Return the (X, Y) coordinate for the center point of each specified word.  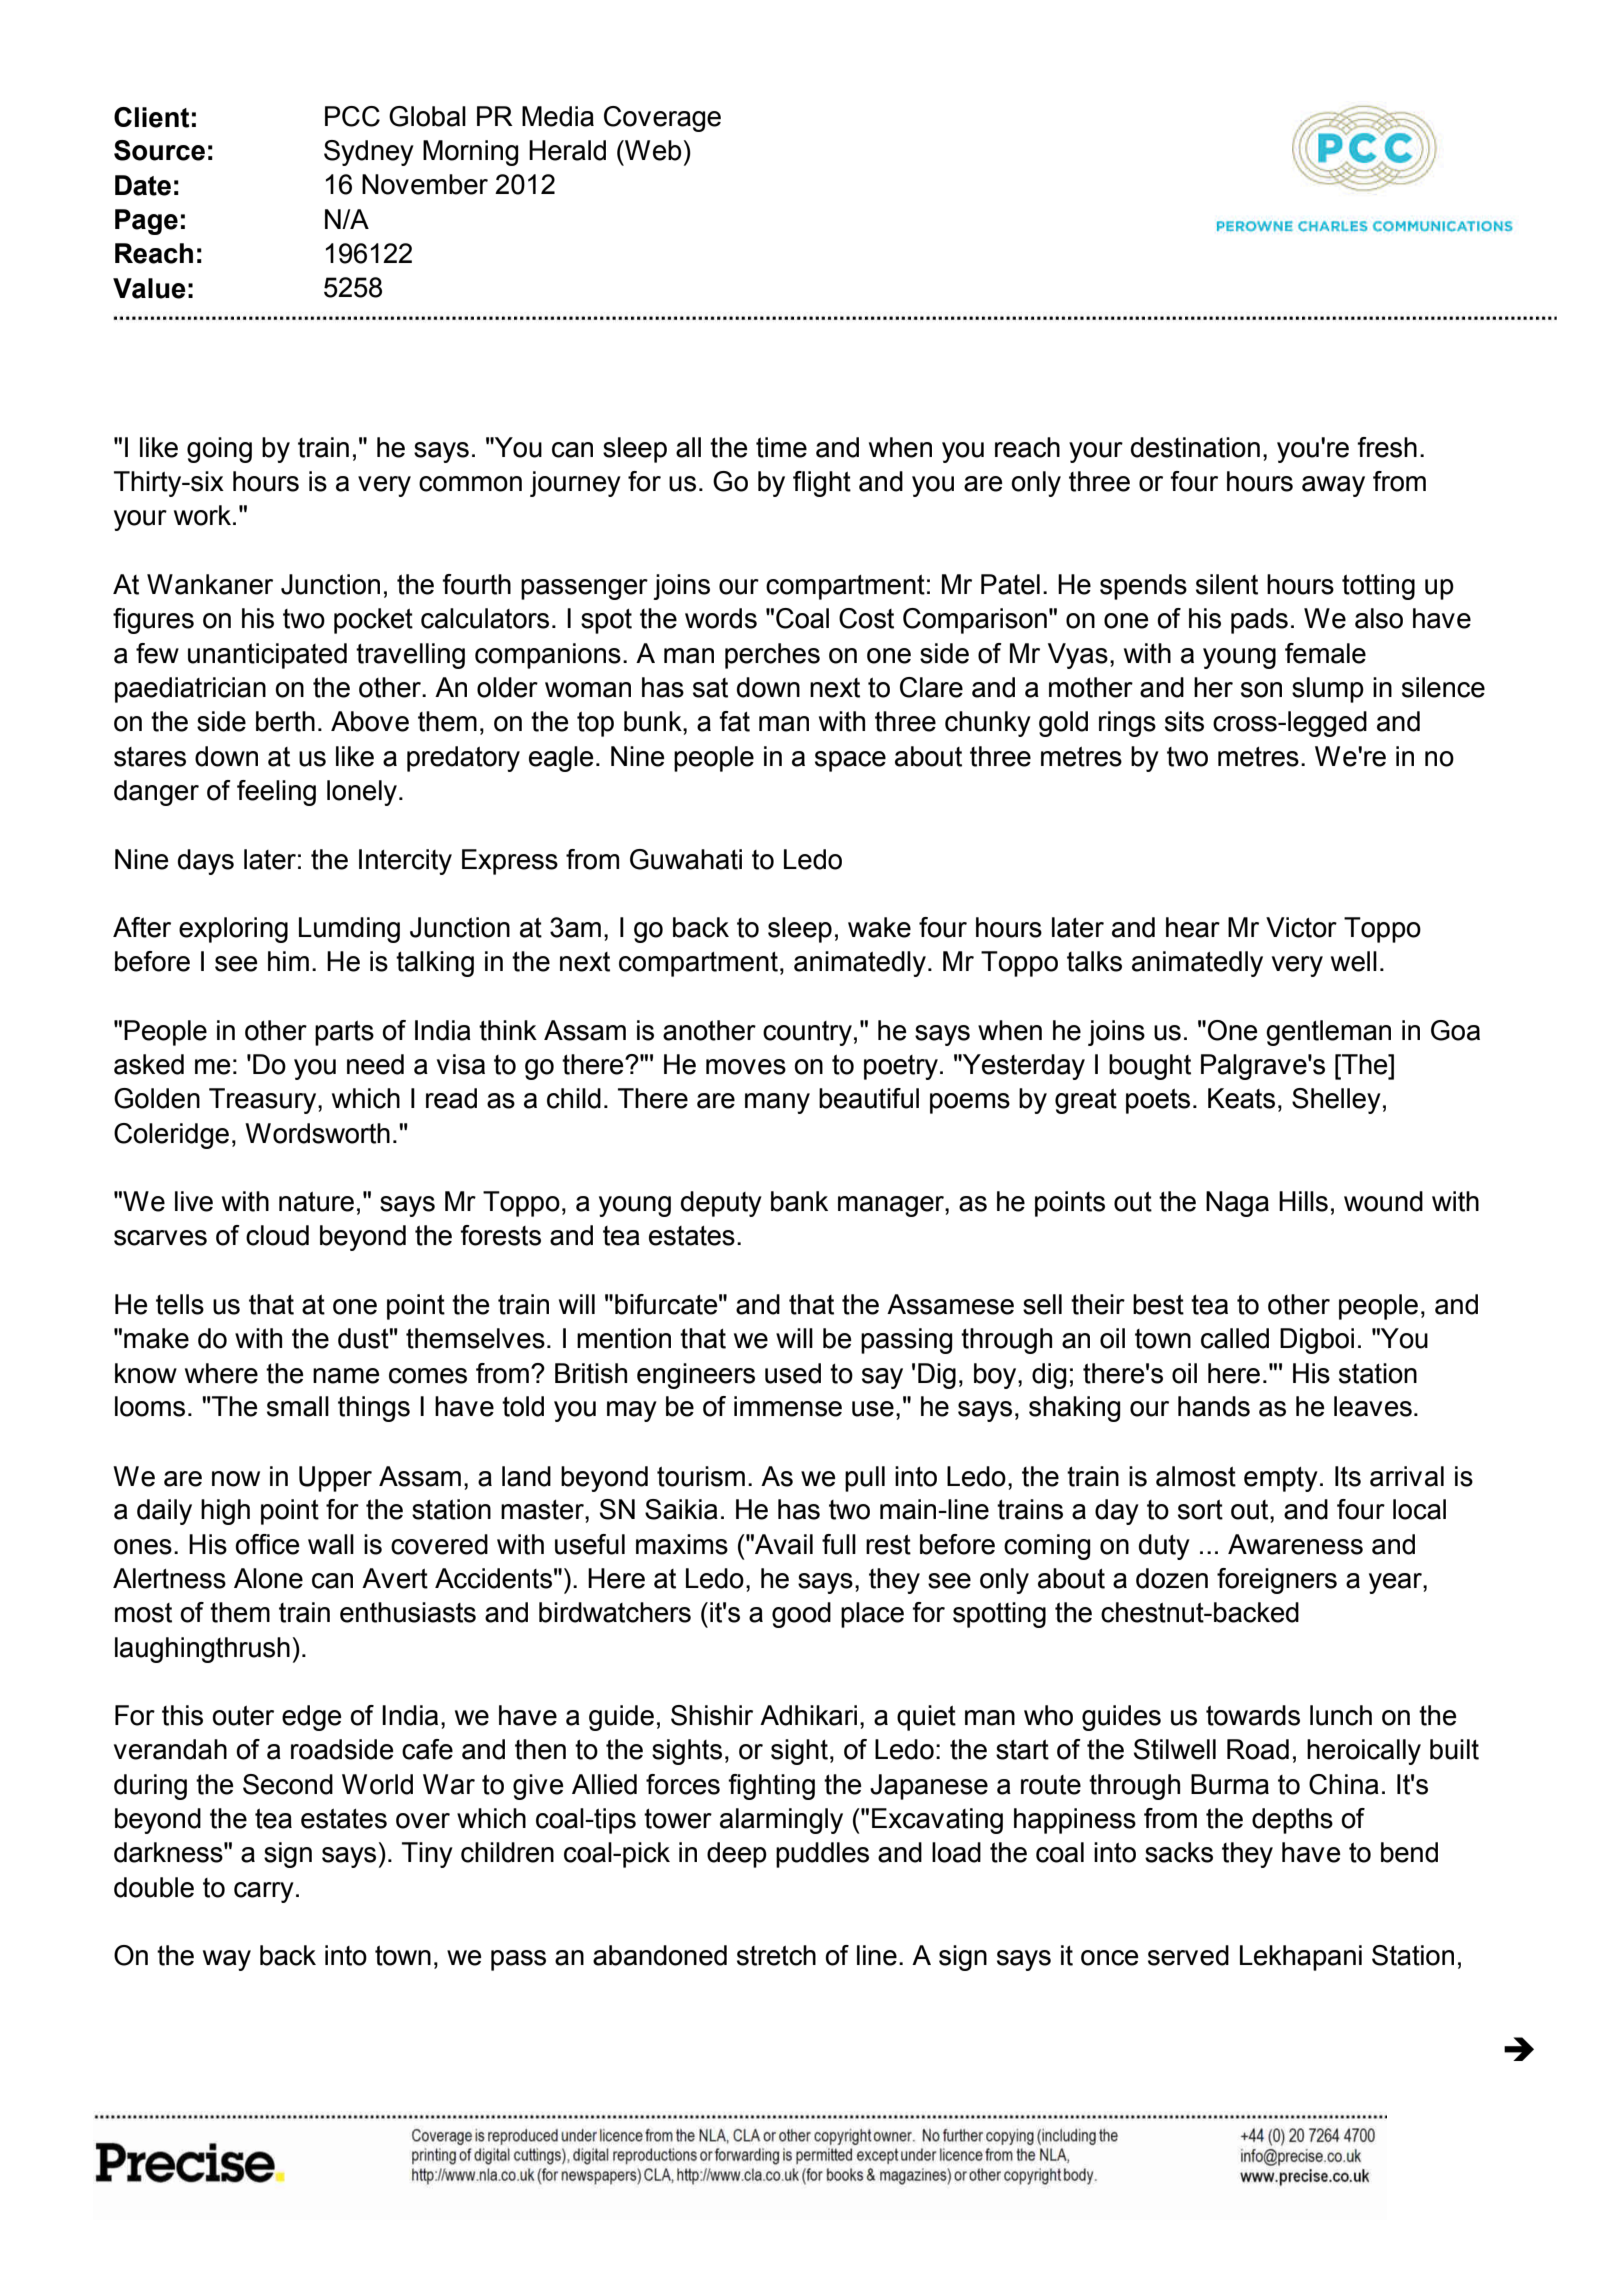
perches (772, 656)
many (777, 1103)
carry (264, 1892)
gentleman (1328, 1033)
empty (1281, 1479)
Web (652, 150)
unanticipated (267, 656)
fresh (1387, 447)
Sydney (369, 153)
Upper (335, 1479)
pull (865, 1479)
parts (344, 1033)
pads (1259, 621)
